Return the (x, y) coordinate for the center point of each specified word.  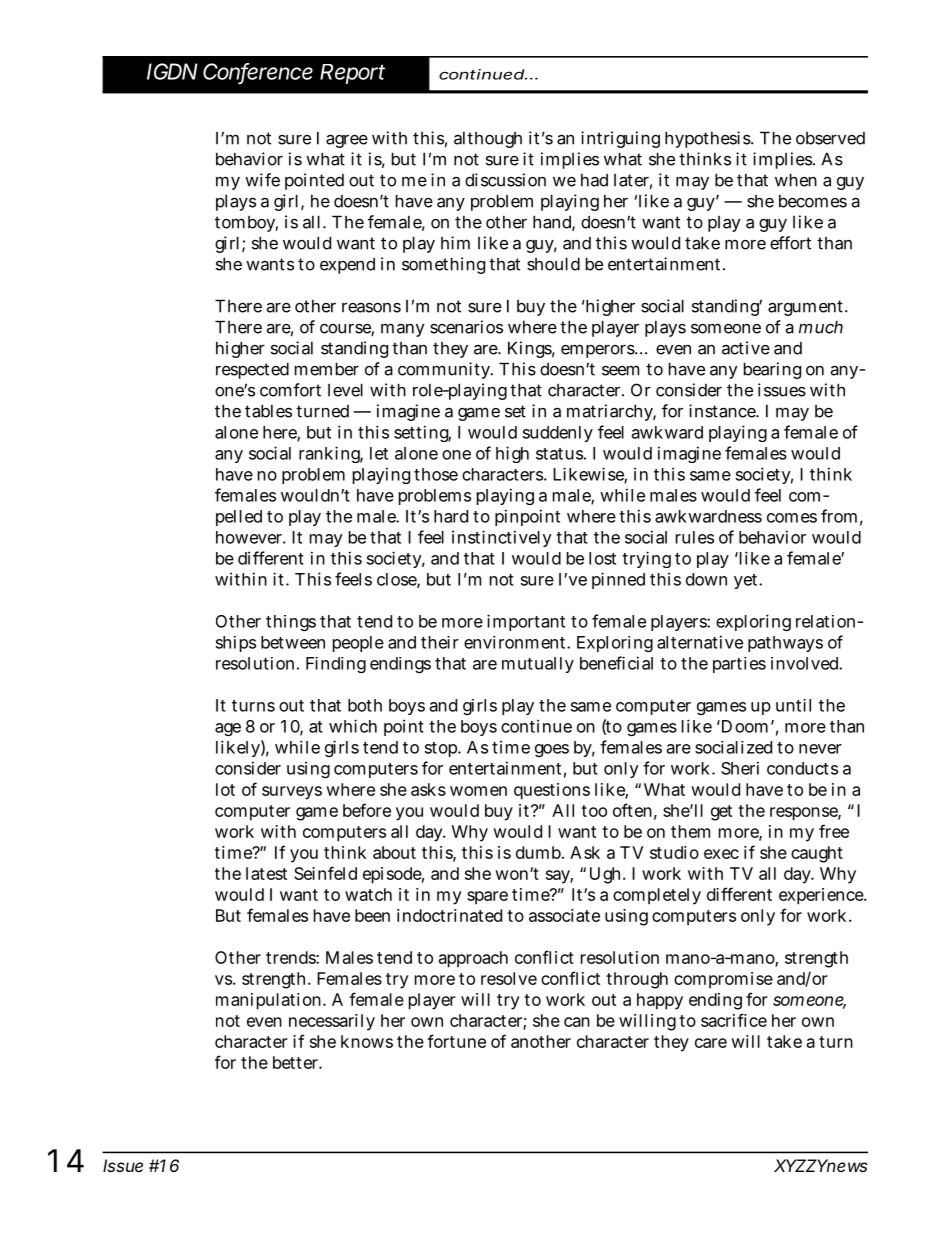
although (488, 140)
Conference (258, 72)
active (746, 348)
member (327, 369)
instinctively (502, 538)
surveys (292, 793)
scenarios (466, 327)
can (577, 1022)
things (291, 623)
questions (552, 791)
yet (747, 581)
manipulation (270, 1001)
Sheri (740, 768)
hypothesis (708, 139)
